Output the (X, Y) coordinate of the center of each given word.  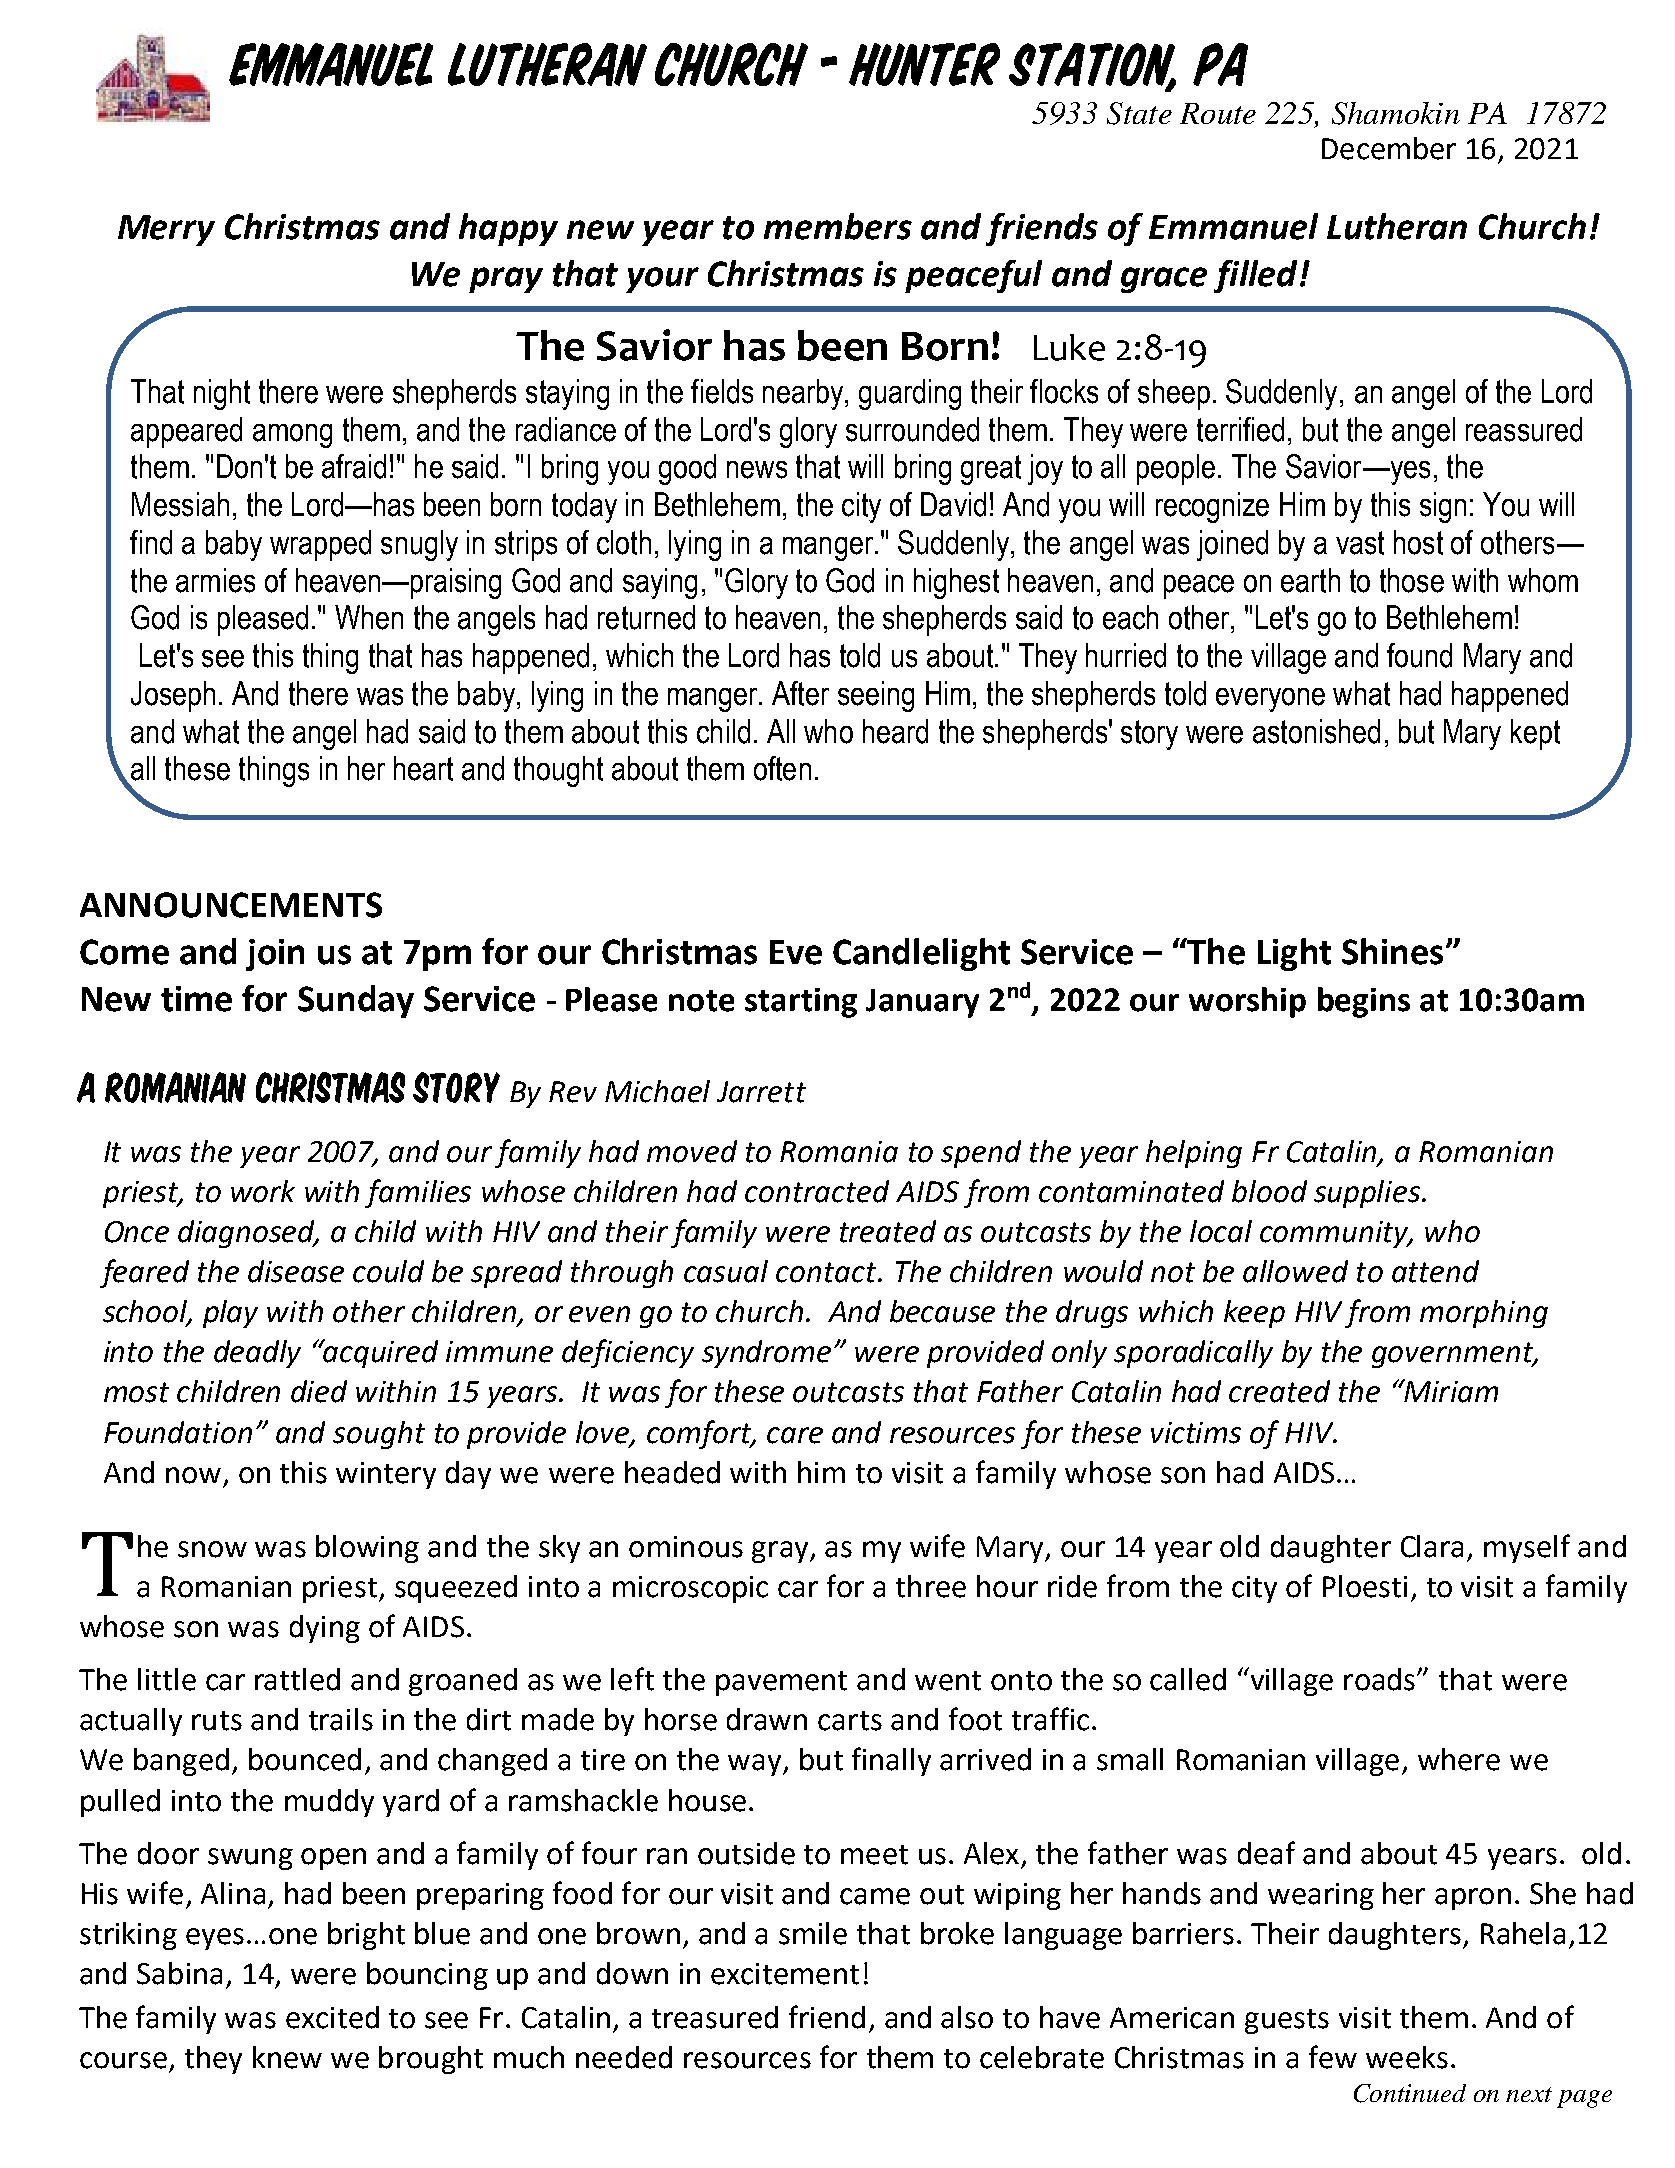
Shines (1392, 951)
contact (827, 1272)
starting (801, 1003)
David (953, 504)
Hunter (924, 64)
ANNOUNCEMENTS (231, 905)
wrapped (320, 545)
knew (287, 2057)
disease (296, 1271)
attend (1435, 1271)
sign (1443, 507)
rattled (297, 1679)
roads (1381, 1679)
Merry (166, 230)
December (1389, 148)
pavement (781, 1683)
